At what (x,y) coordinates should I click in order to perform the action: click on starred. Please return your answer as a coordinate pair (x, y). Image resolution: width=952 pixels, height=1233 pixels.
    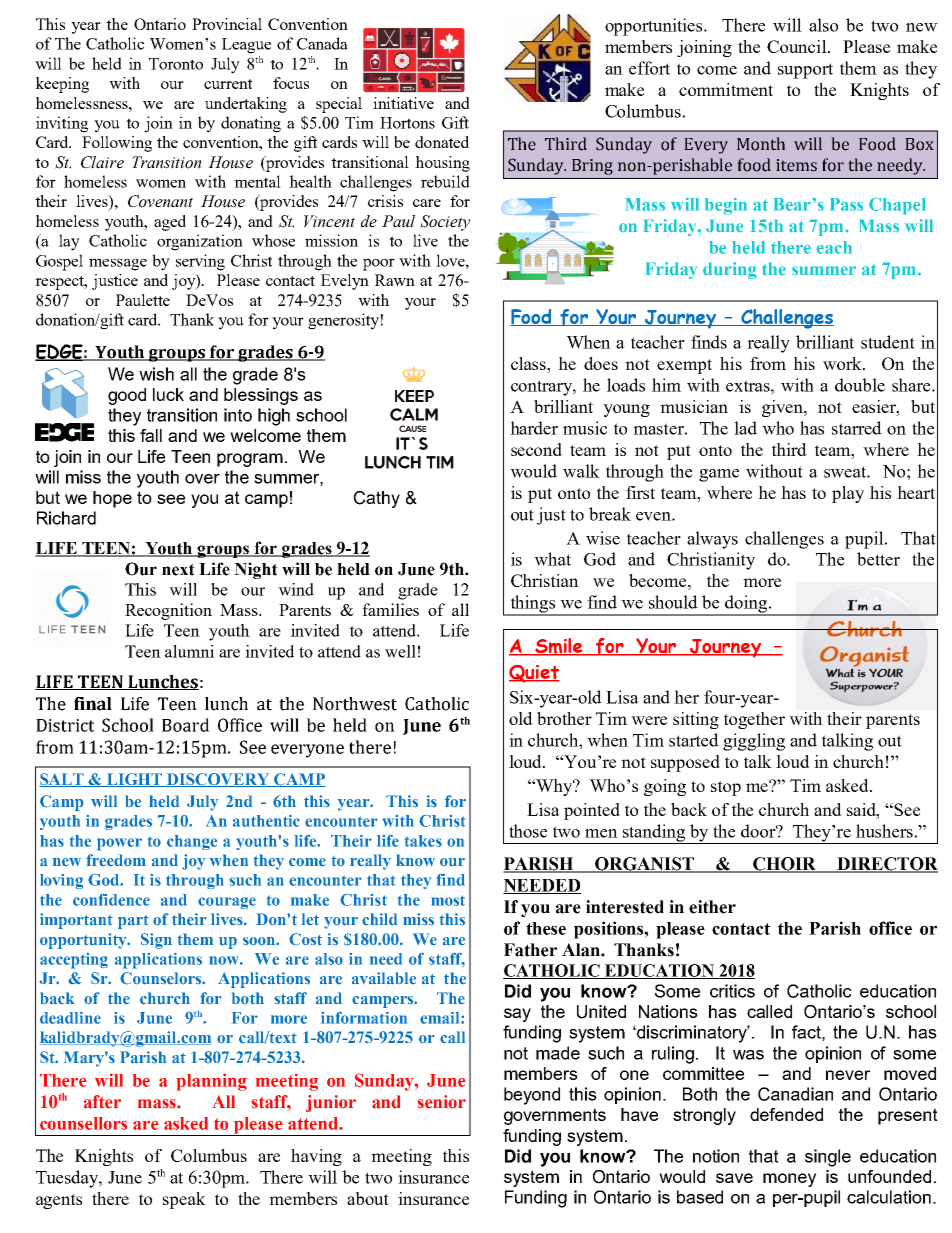
    Looking at the image, I should click on (857, 428).
